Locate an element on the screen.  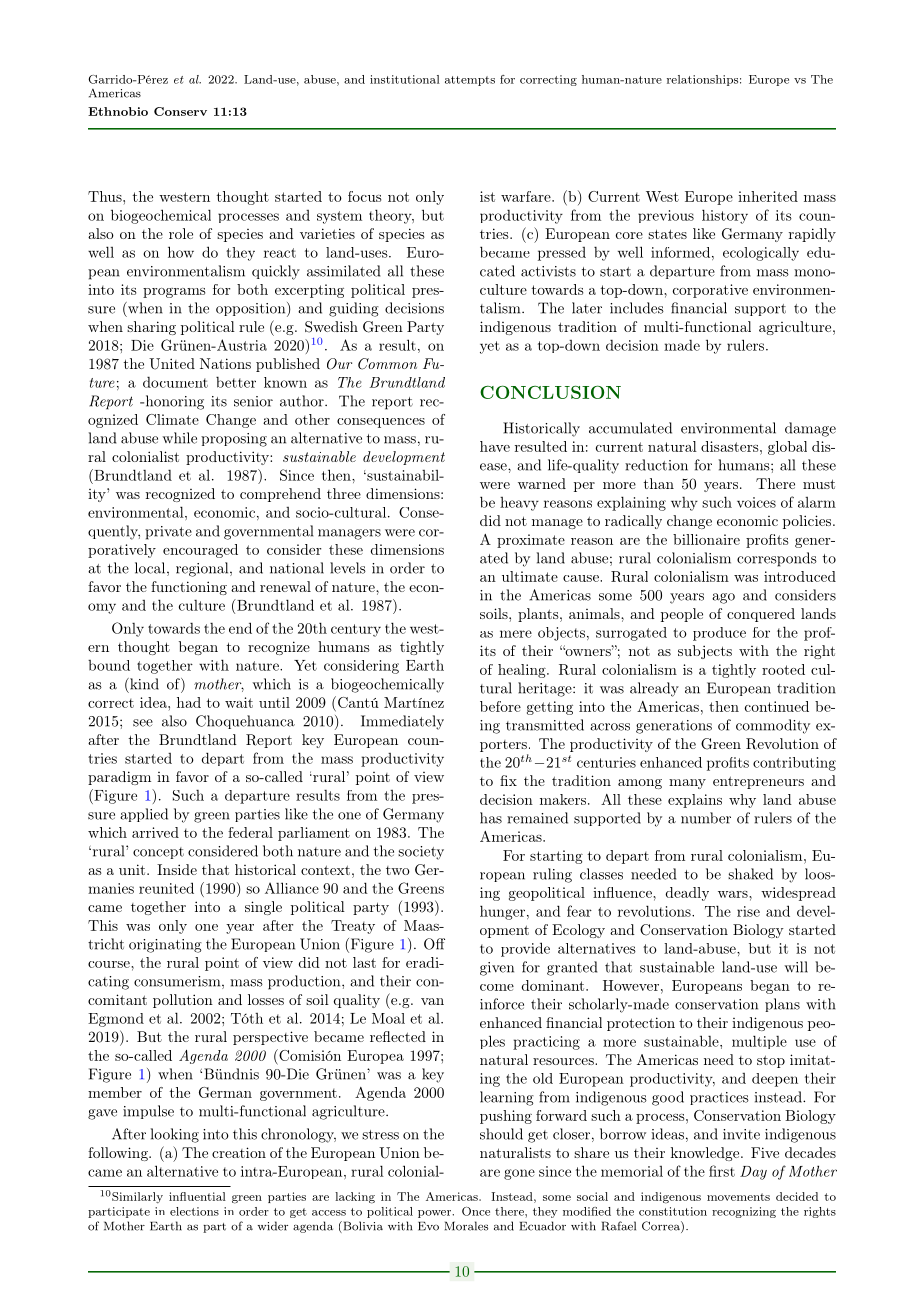
Thus is located at coordinates (106, 196).
